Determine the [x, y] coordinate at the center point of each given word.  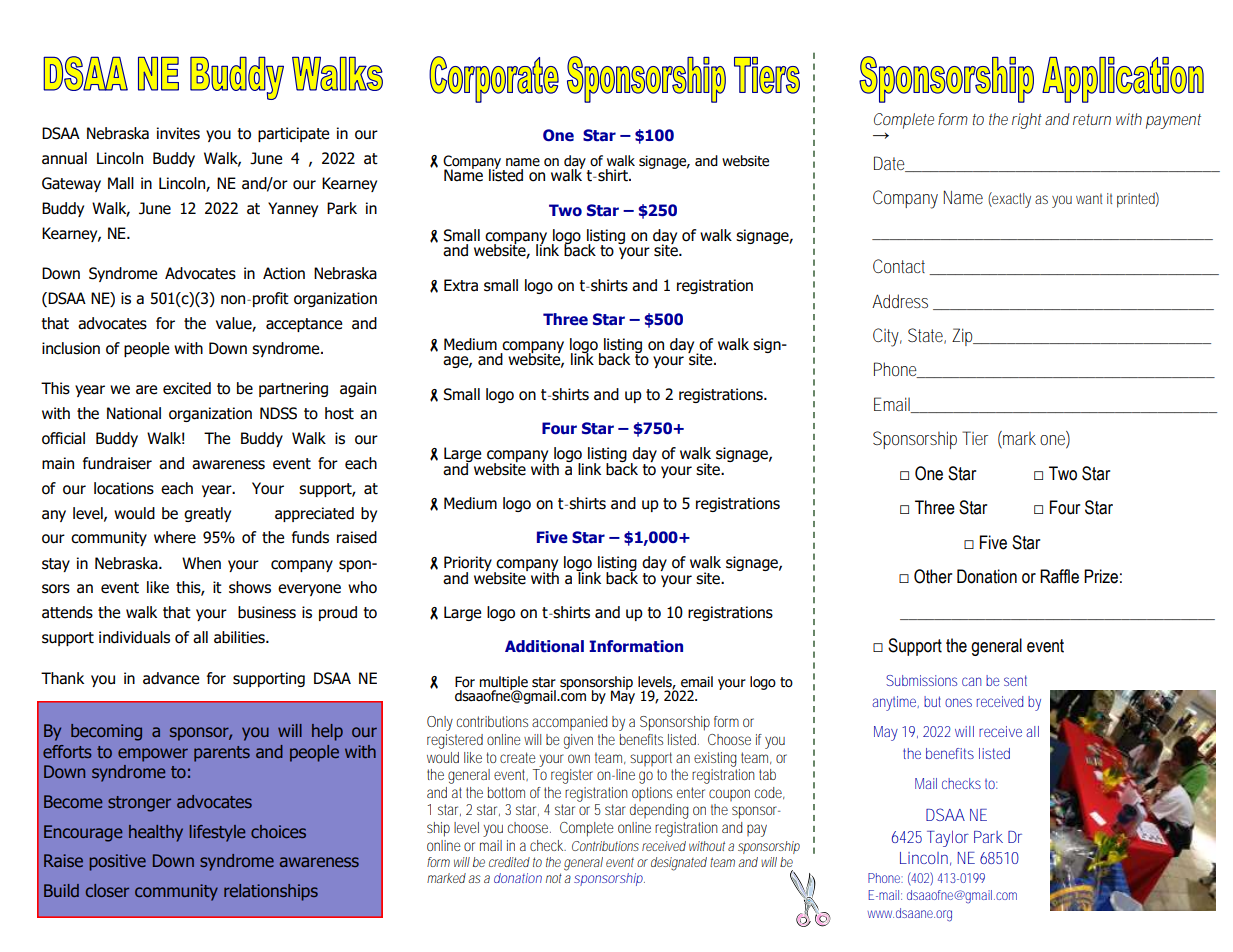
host [339, 413]
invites [178, 133]
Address [900, 301]
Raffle [1059, 576]
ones [958, 702]
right [1027, 121]
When [201, 563]
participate [293, 134]
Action [284, 273]
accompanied [569, 723]
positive [117, 862]
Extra [461, 285]
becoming [106, 732]
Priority [468, 565]
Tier [975, 438]
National [134, 413]
